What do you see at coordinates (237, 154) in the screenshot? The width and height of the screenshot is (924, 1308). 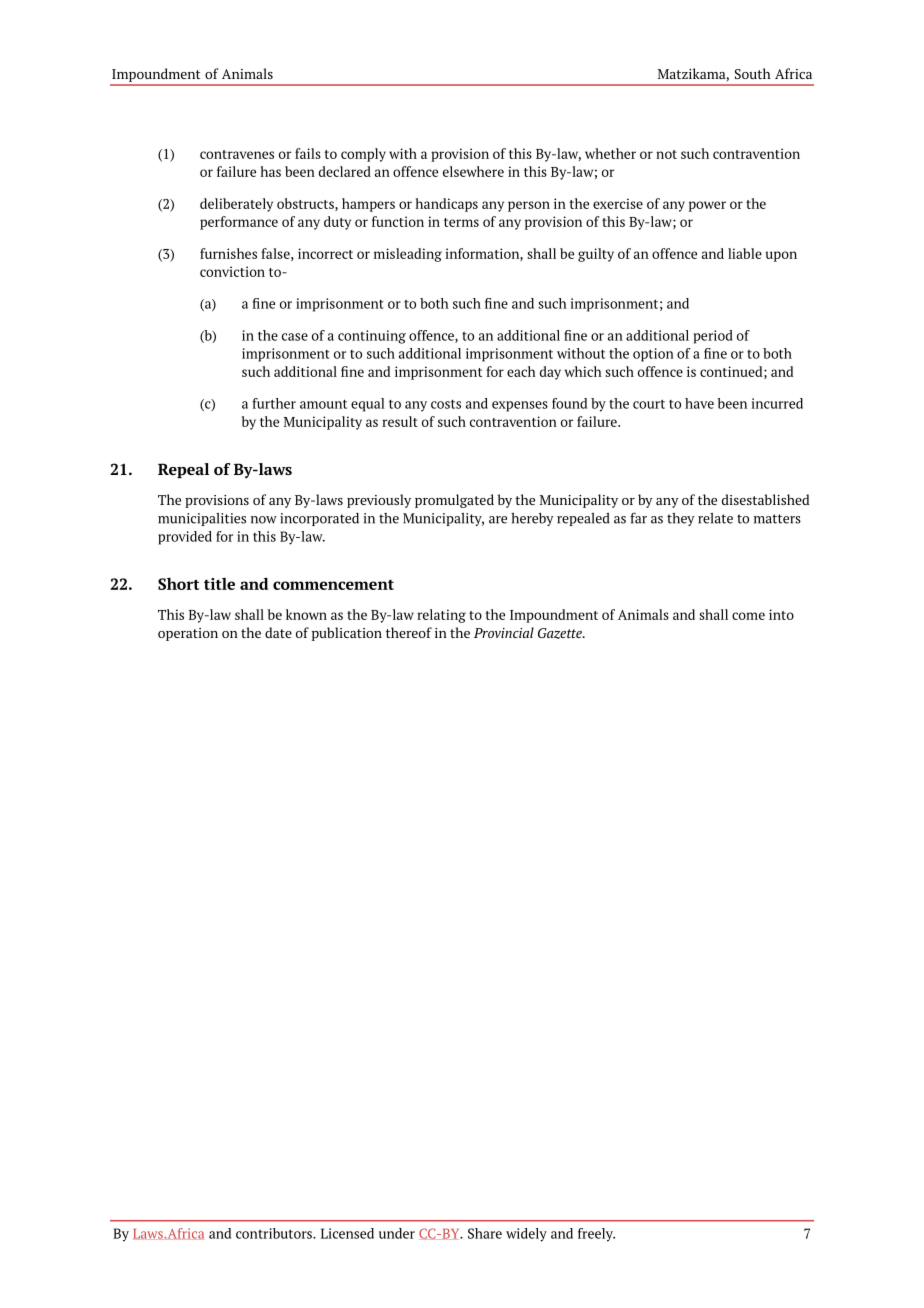 I see `contravenes` at bounding box center [237, 154].
